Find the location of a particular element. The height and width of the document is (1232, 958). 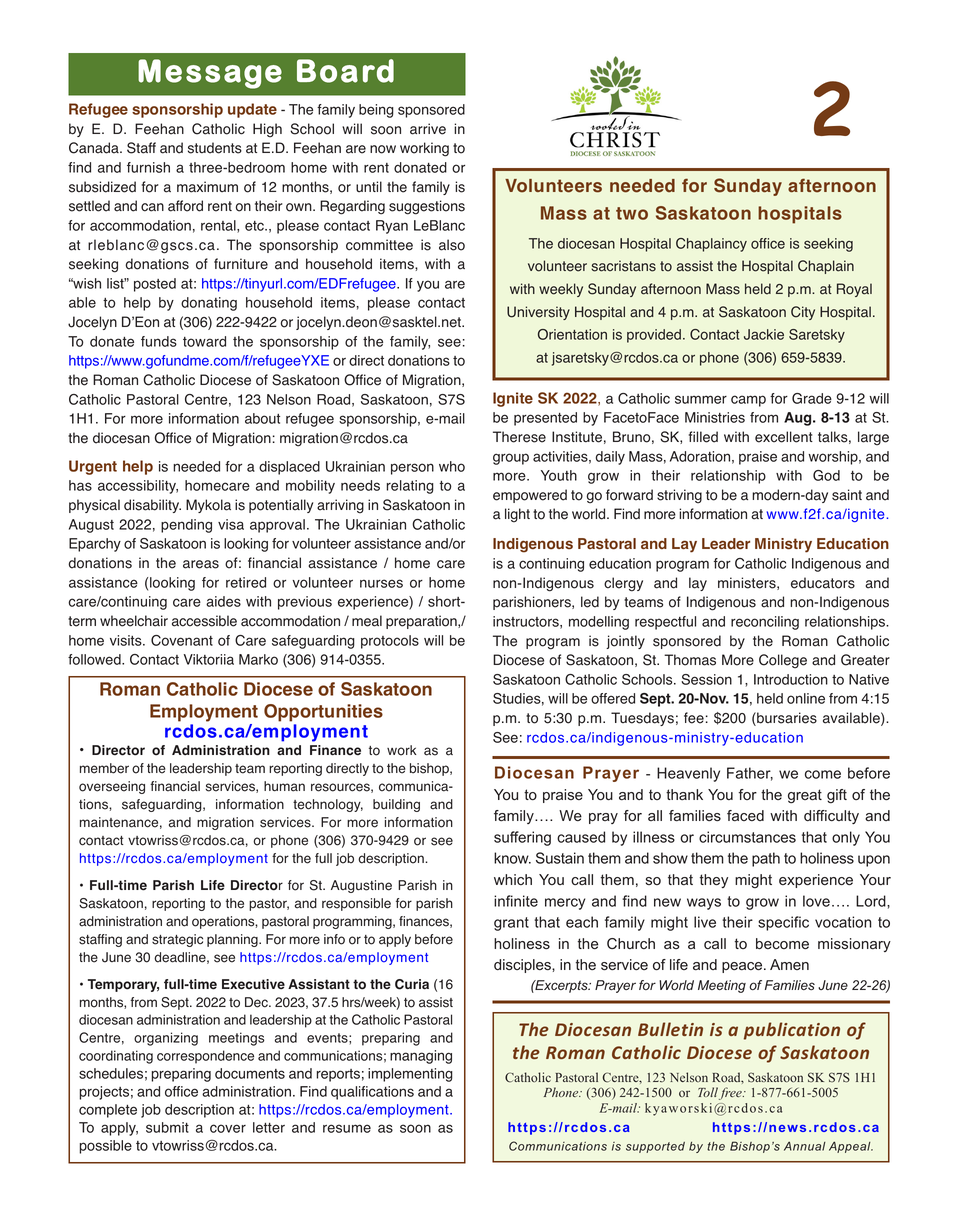

Message is located at coordinates (210, 74).
